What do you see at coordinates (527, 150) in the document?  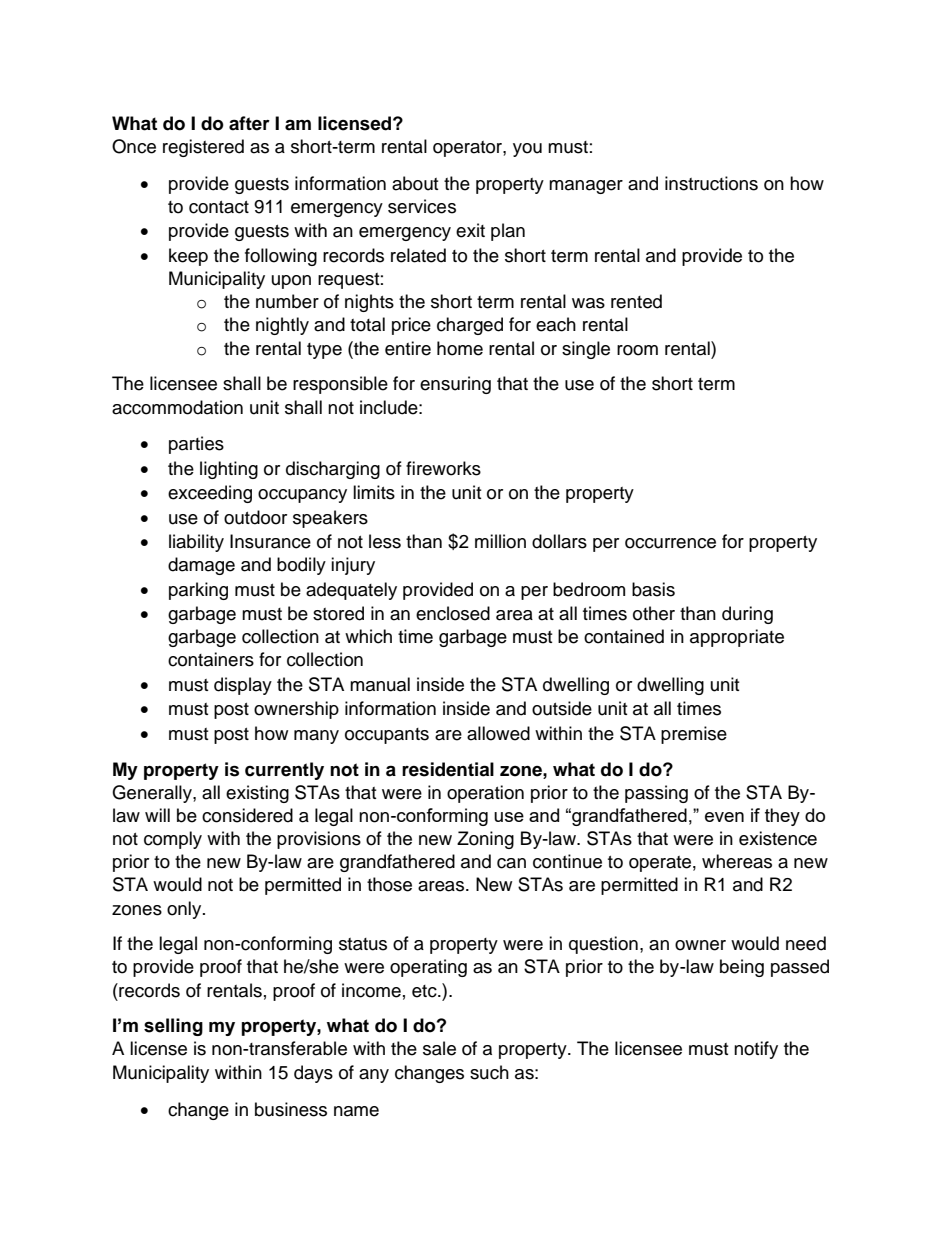 I see `you` at bounding box center [527, 150].
